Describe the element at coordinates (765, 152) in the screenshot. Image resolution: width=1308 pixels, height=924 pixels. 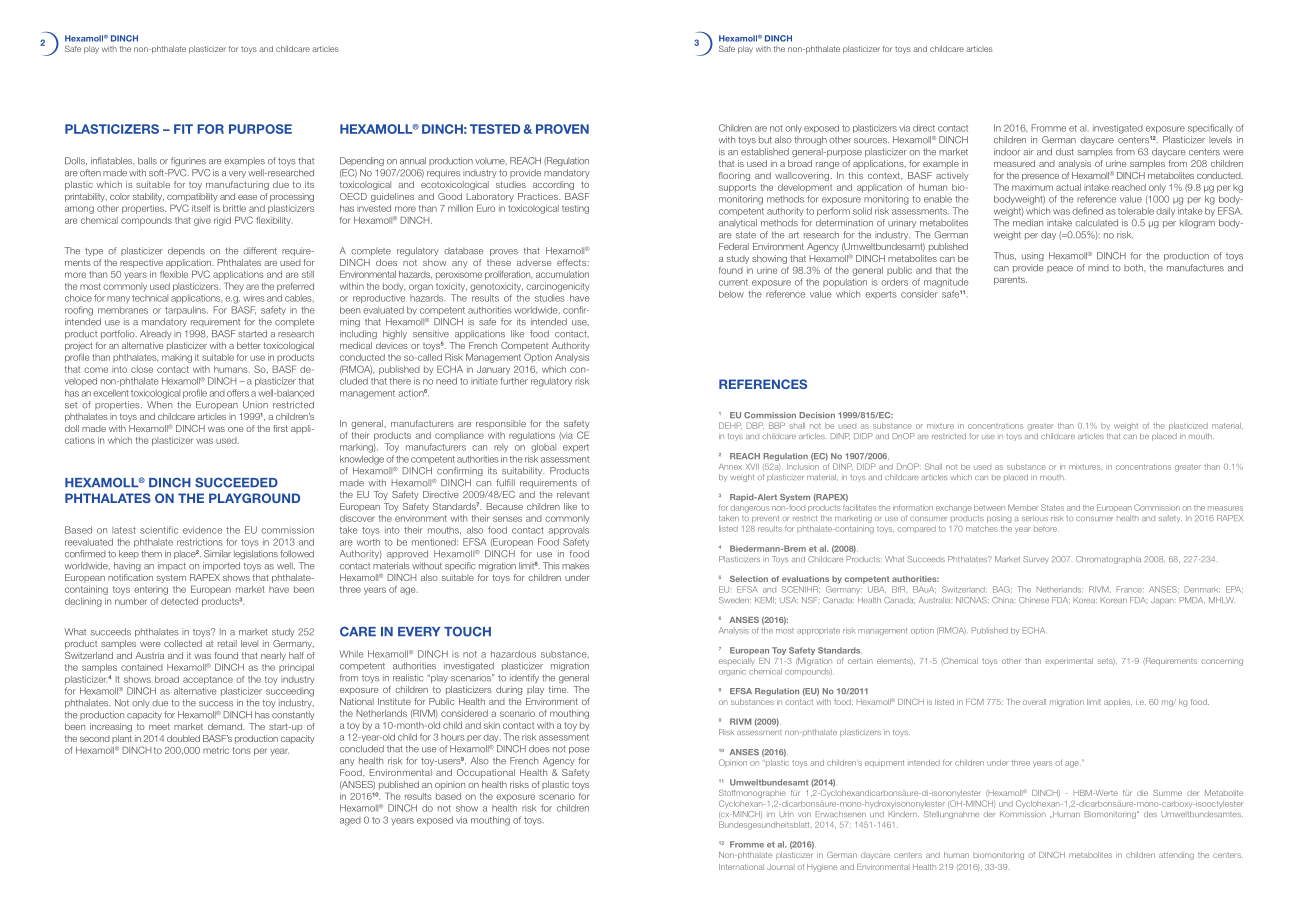
I see `established` at that location.
